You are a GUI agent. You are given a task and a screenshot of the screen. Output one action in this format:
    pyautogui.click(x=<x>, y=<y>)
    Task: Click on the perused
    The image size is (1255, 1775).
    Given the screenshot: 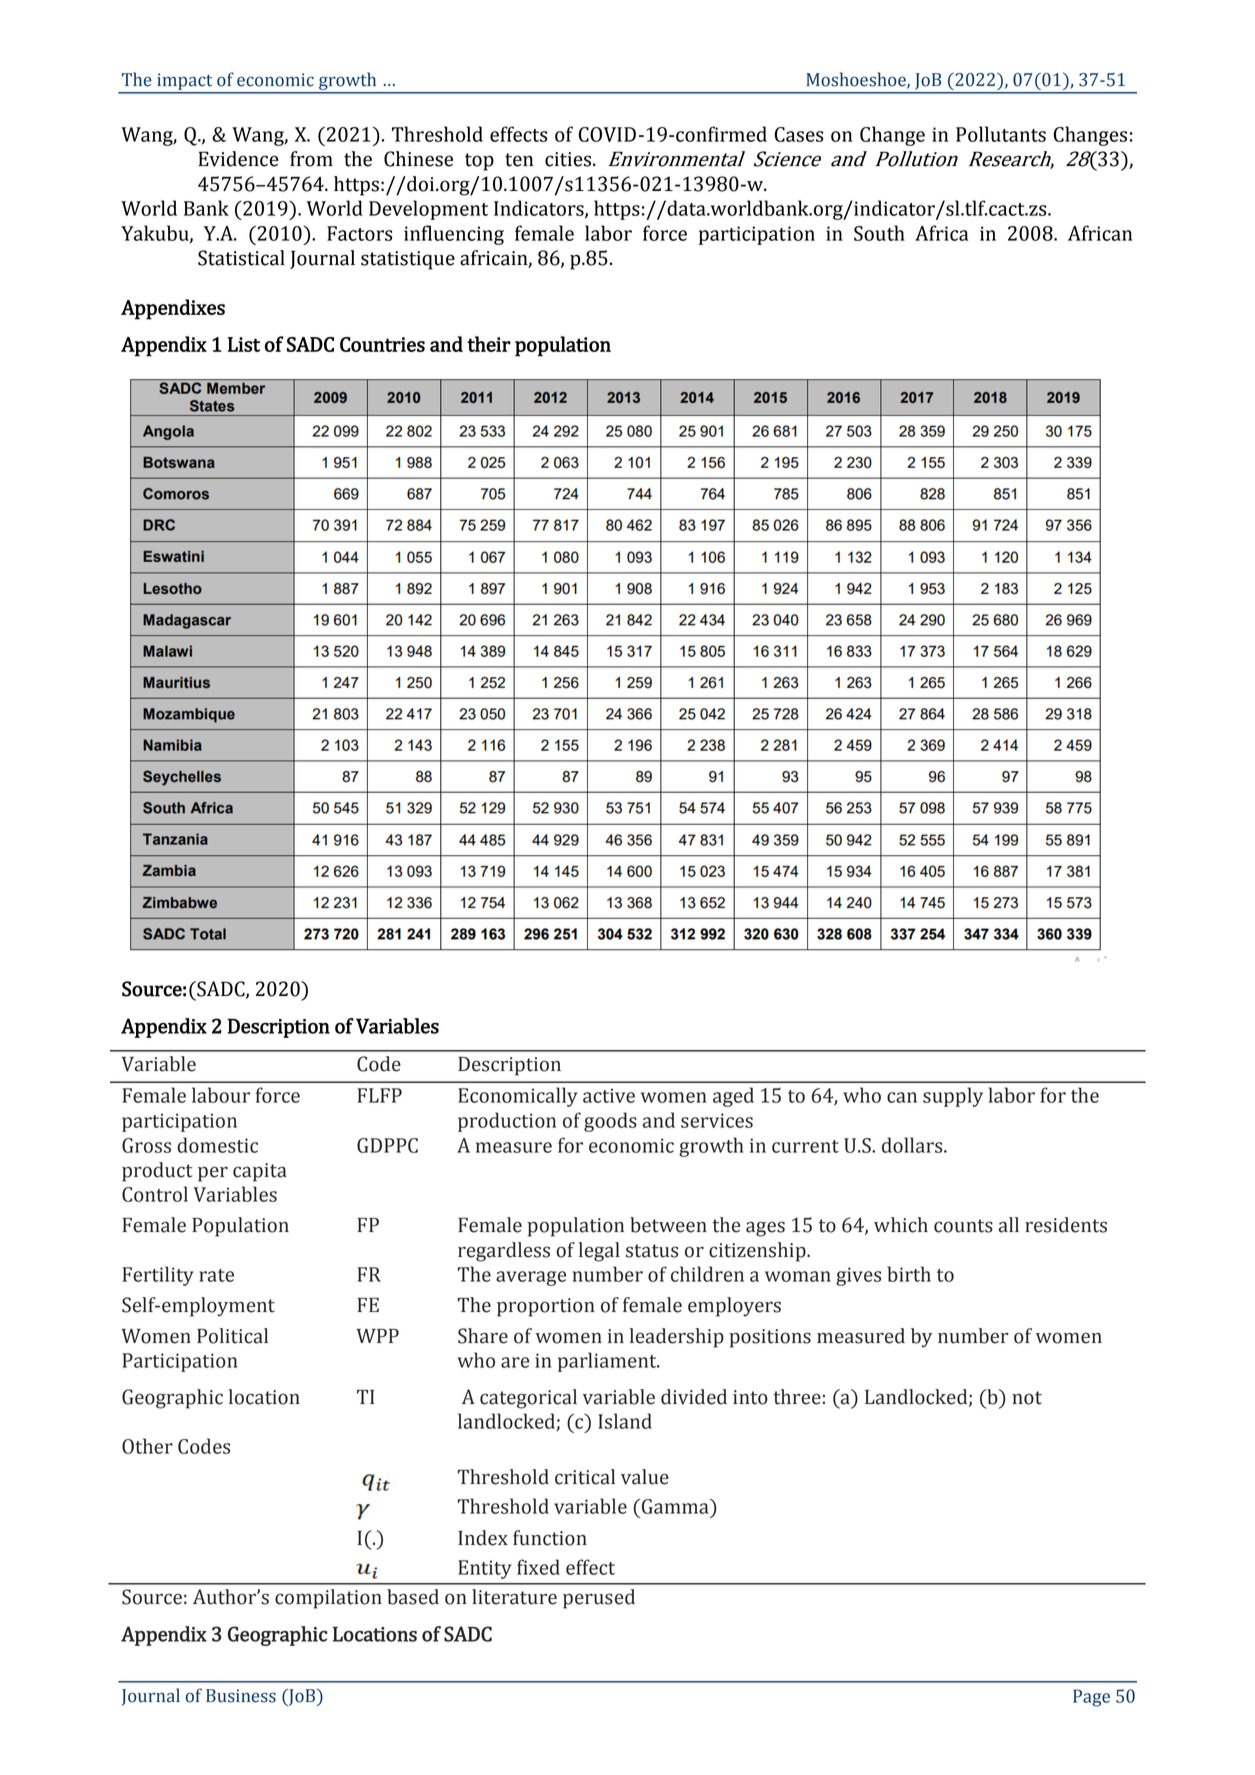 What is the action you would take?
    pyautogui.click(x=599, y=1599)
